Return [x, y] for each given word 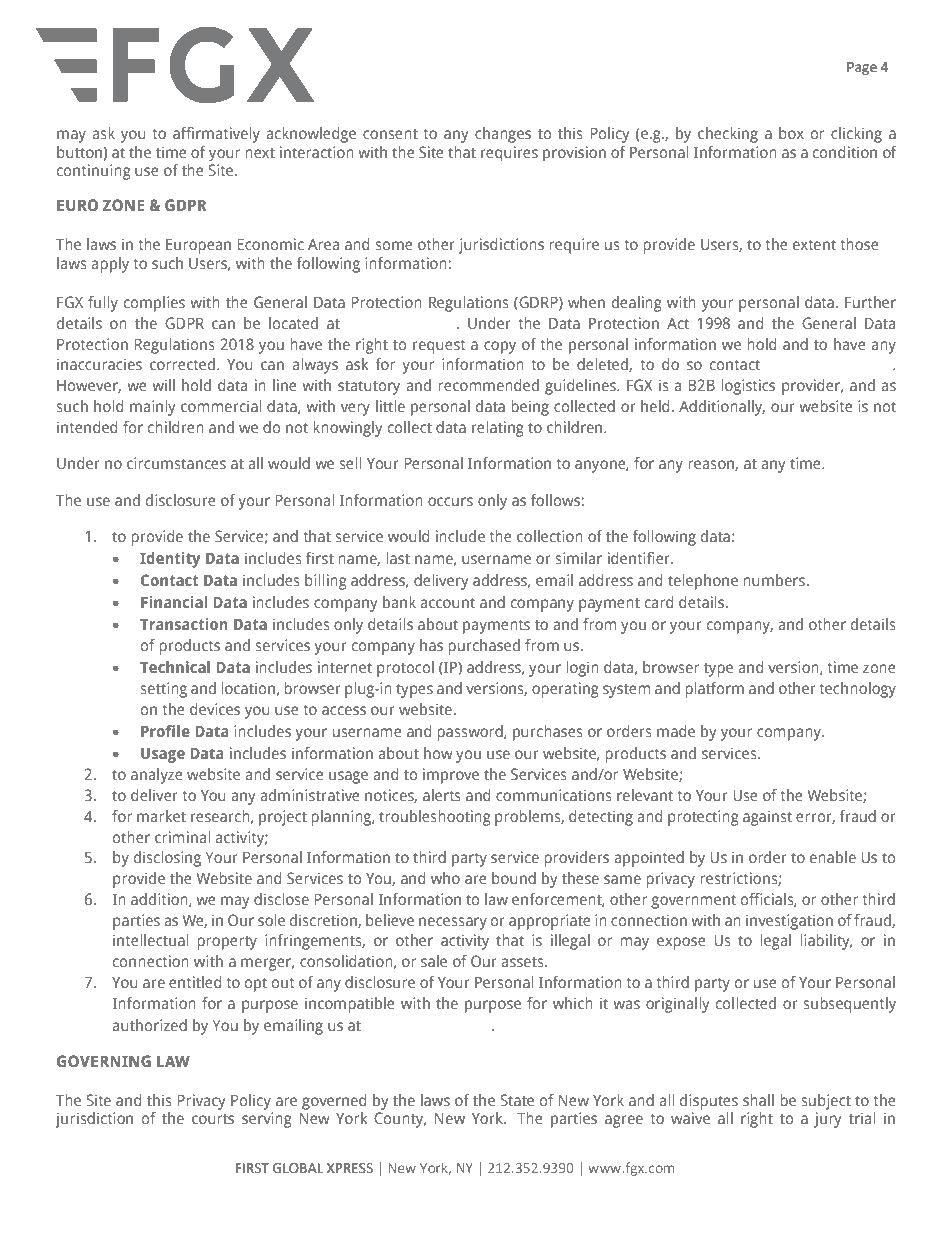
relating [498, 429]
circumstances [176, 463]
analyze [157, 776]
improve [451, 776]
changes [503, 135]
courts [213, 1119]
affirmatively [216, 135]
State [517, 1100]
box [791, 133]
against [767, 818]
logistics [748, 387]
